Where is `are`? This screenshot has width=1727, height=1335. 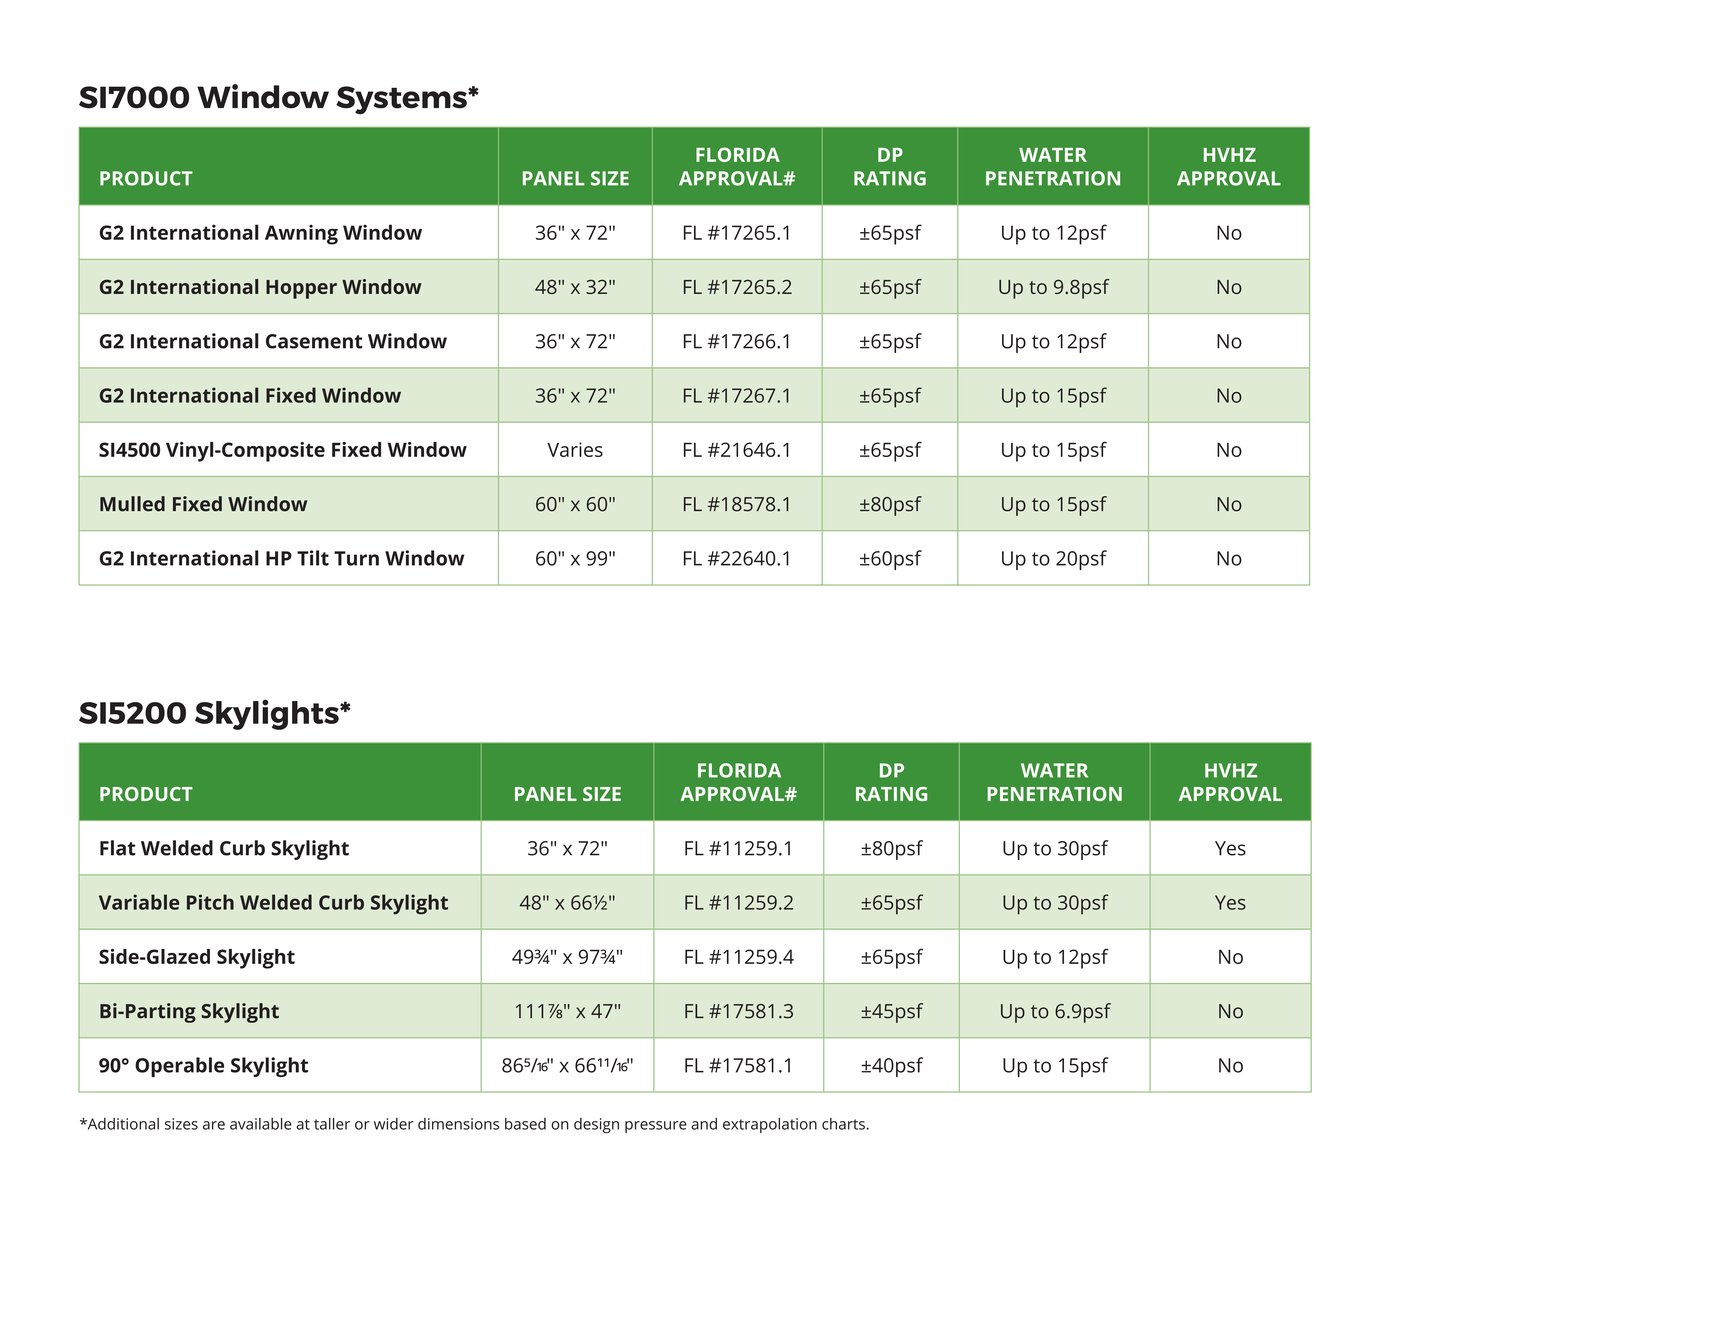 are is located at coordinates (214, 1125).
